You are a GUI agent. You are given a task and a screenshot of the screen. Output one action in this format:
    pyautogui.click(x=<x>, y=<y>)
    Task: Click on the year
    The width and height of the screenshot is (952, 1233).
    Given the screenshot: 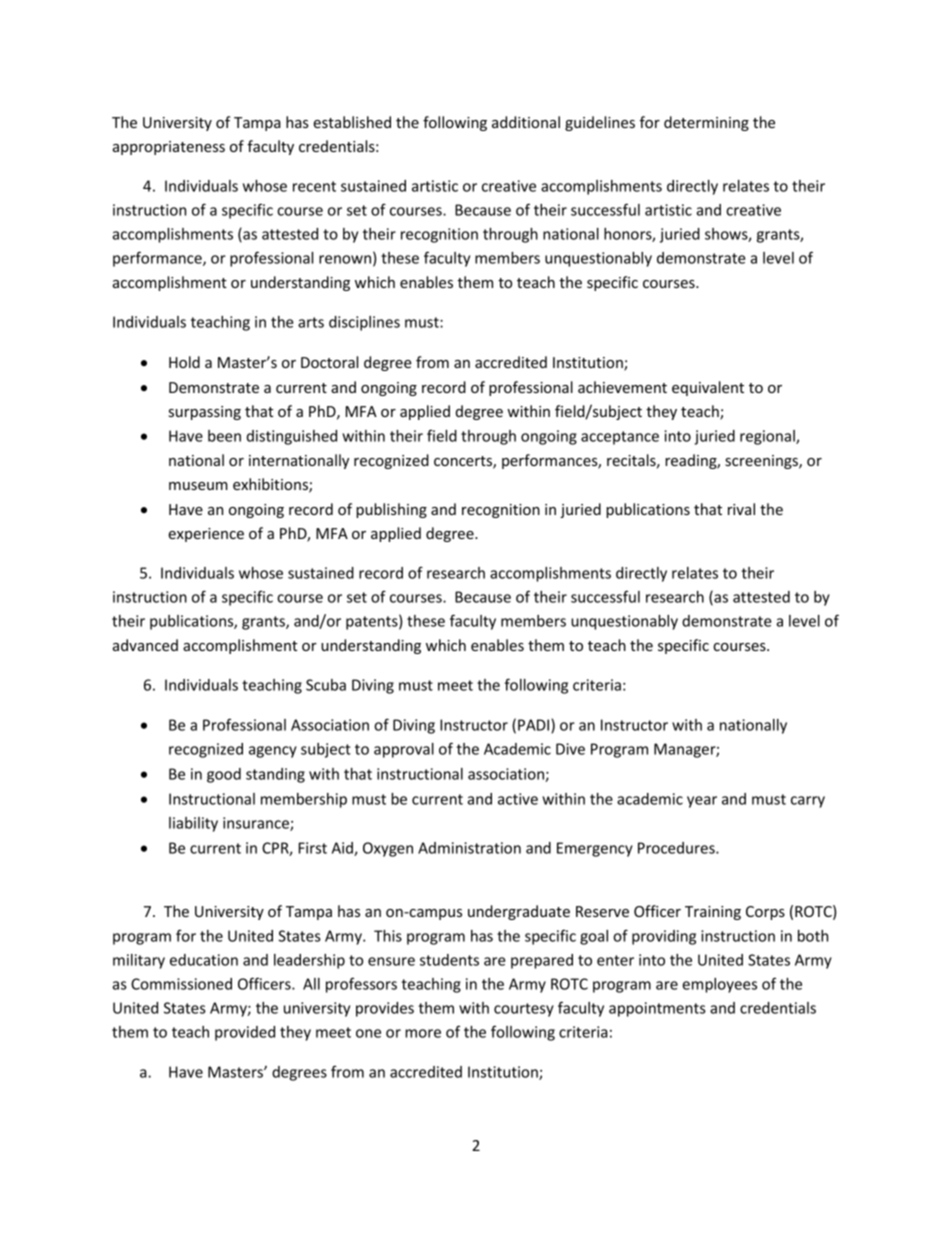 What is the action you would take?
    pyautogui.click(x=702, y=802)
